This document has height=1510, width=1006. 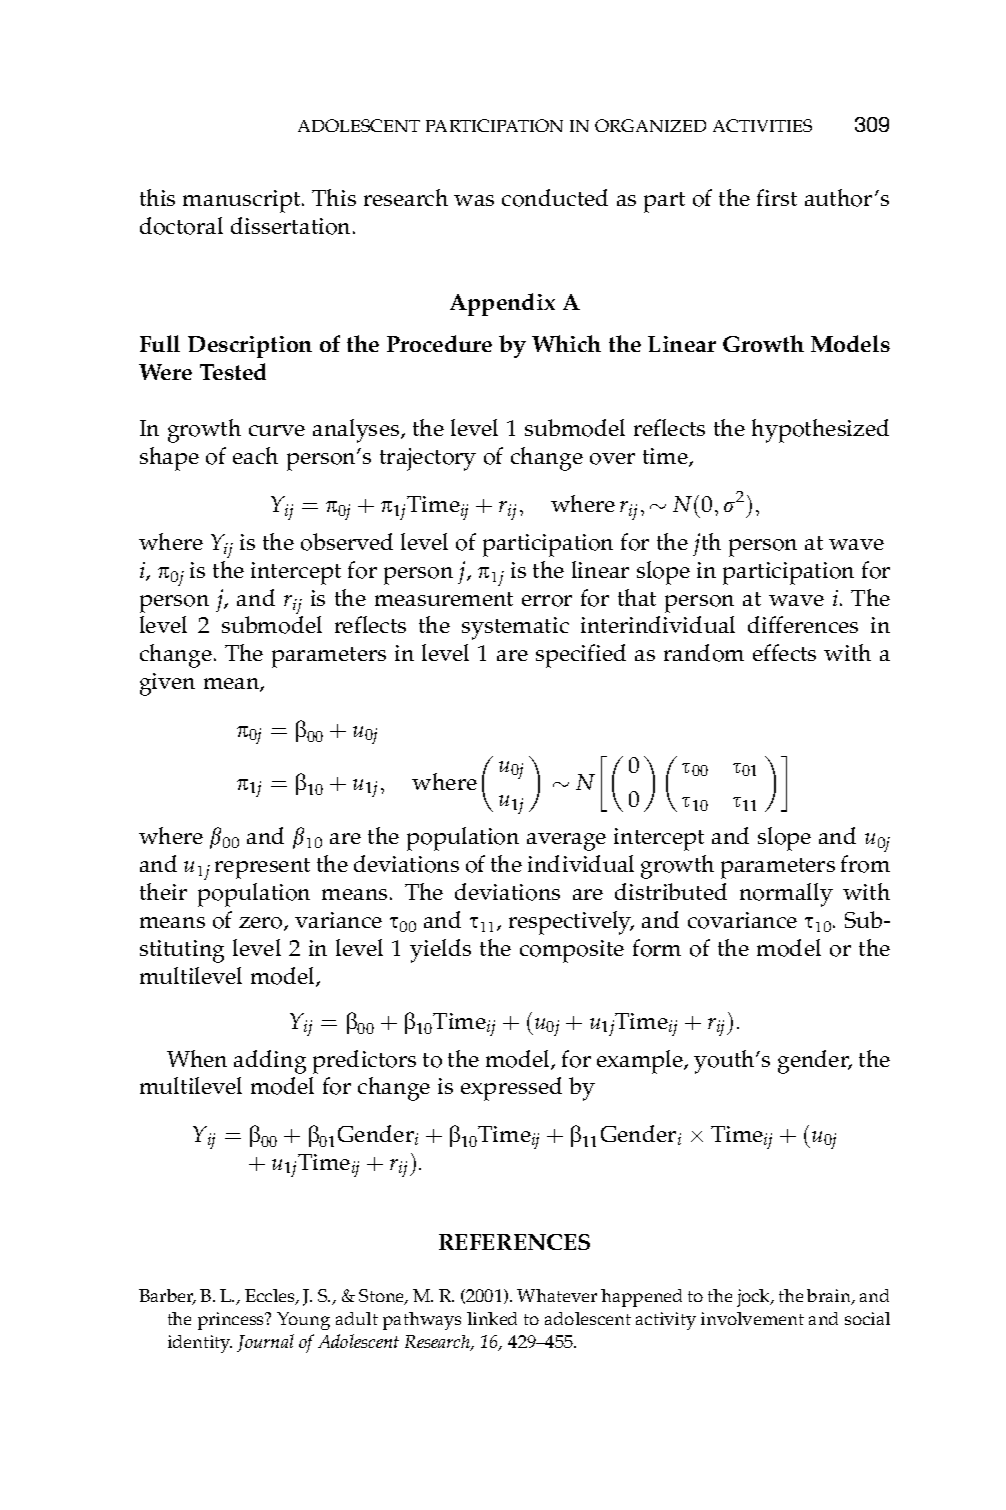 I want to click on effects, so click(x=784, y=652).
